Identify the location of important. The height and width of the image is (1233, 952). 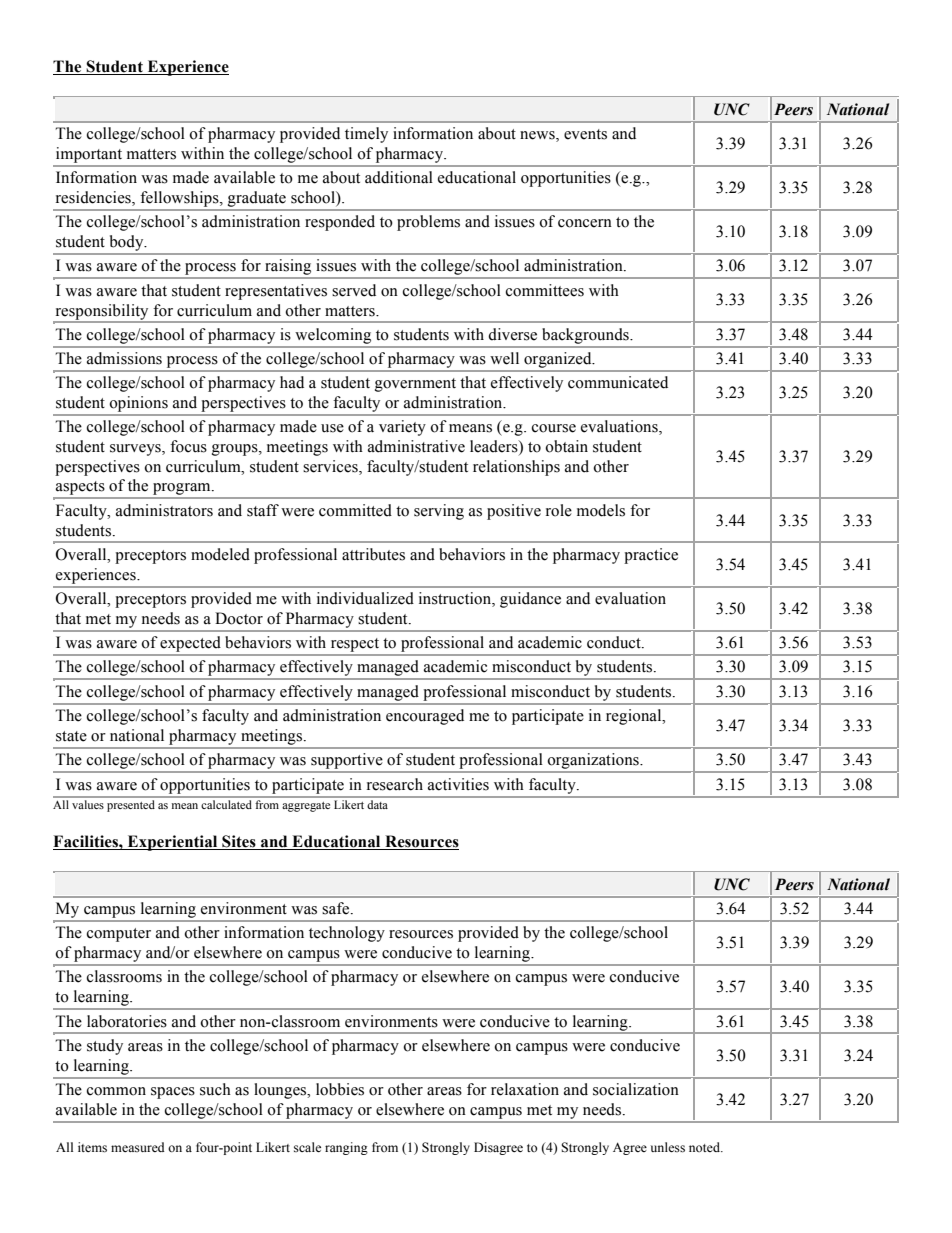
(89, 155).
